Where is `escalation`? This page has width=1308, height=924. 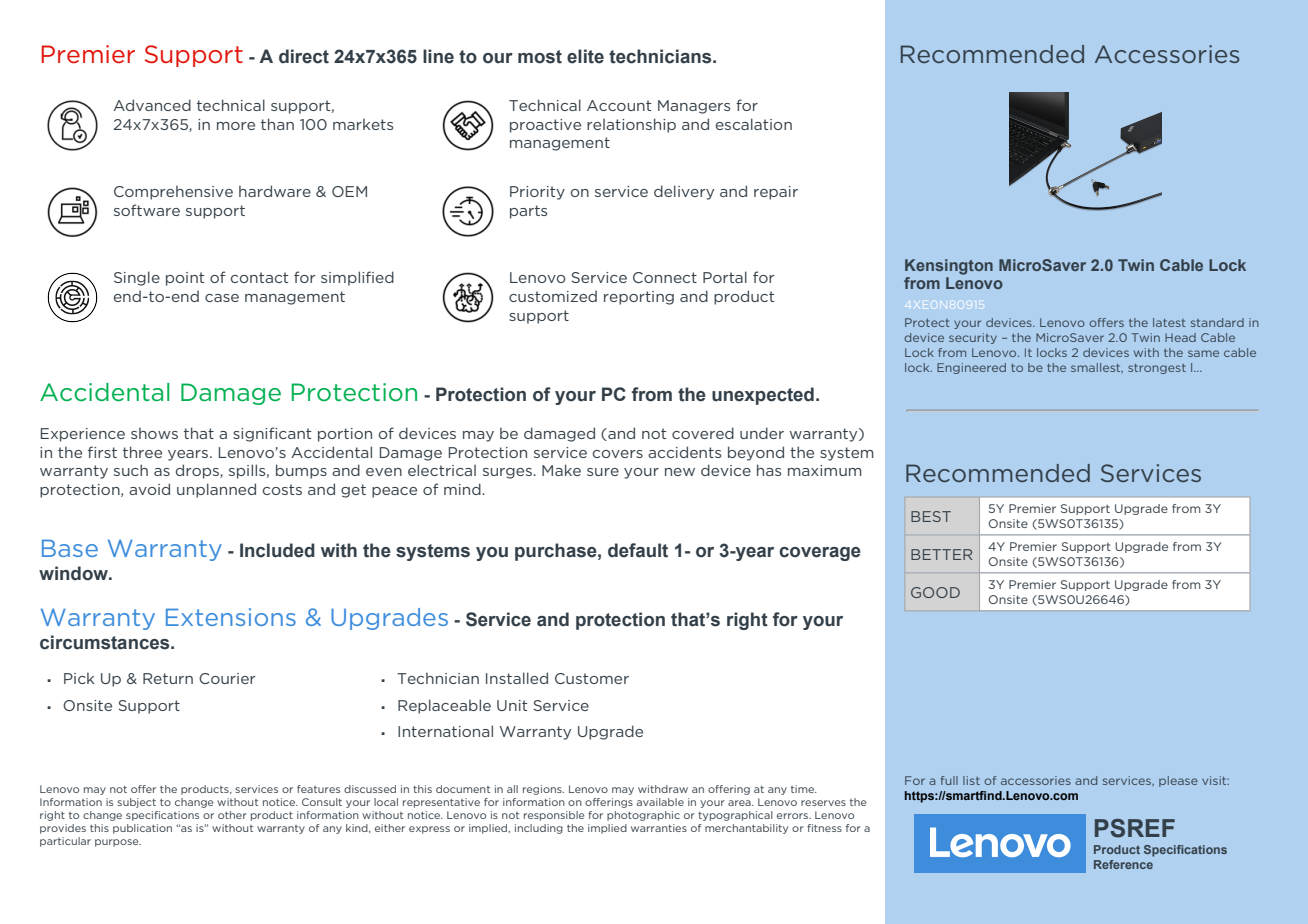
escalation is located at coordinates (754, 124).
